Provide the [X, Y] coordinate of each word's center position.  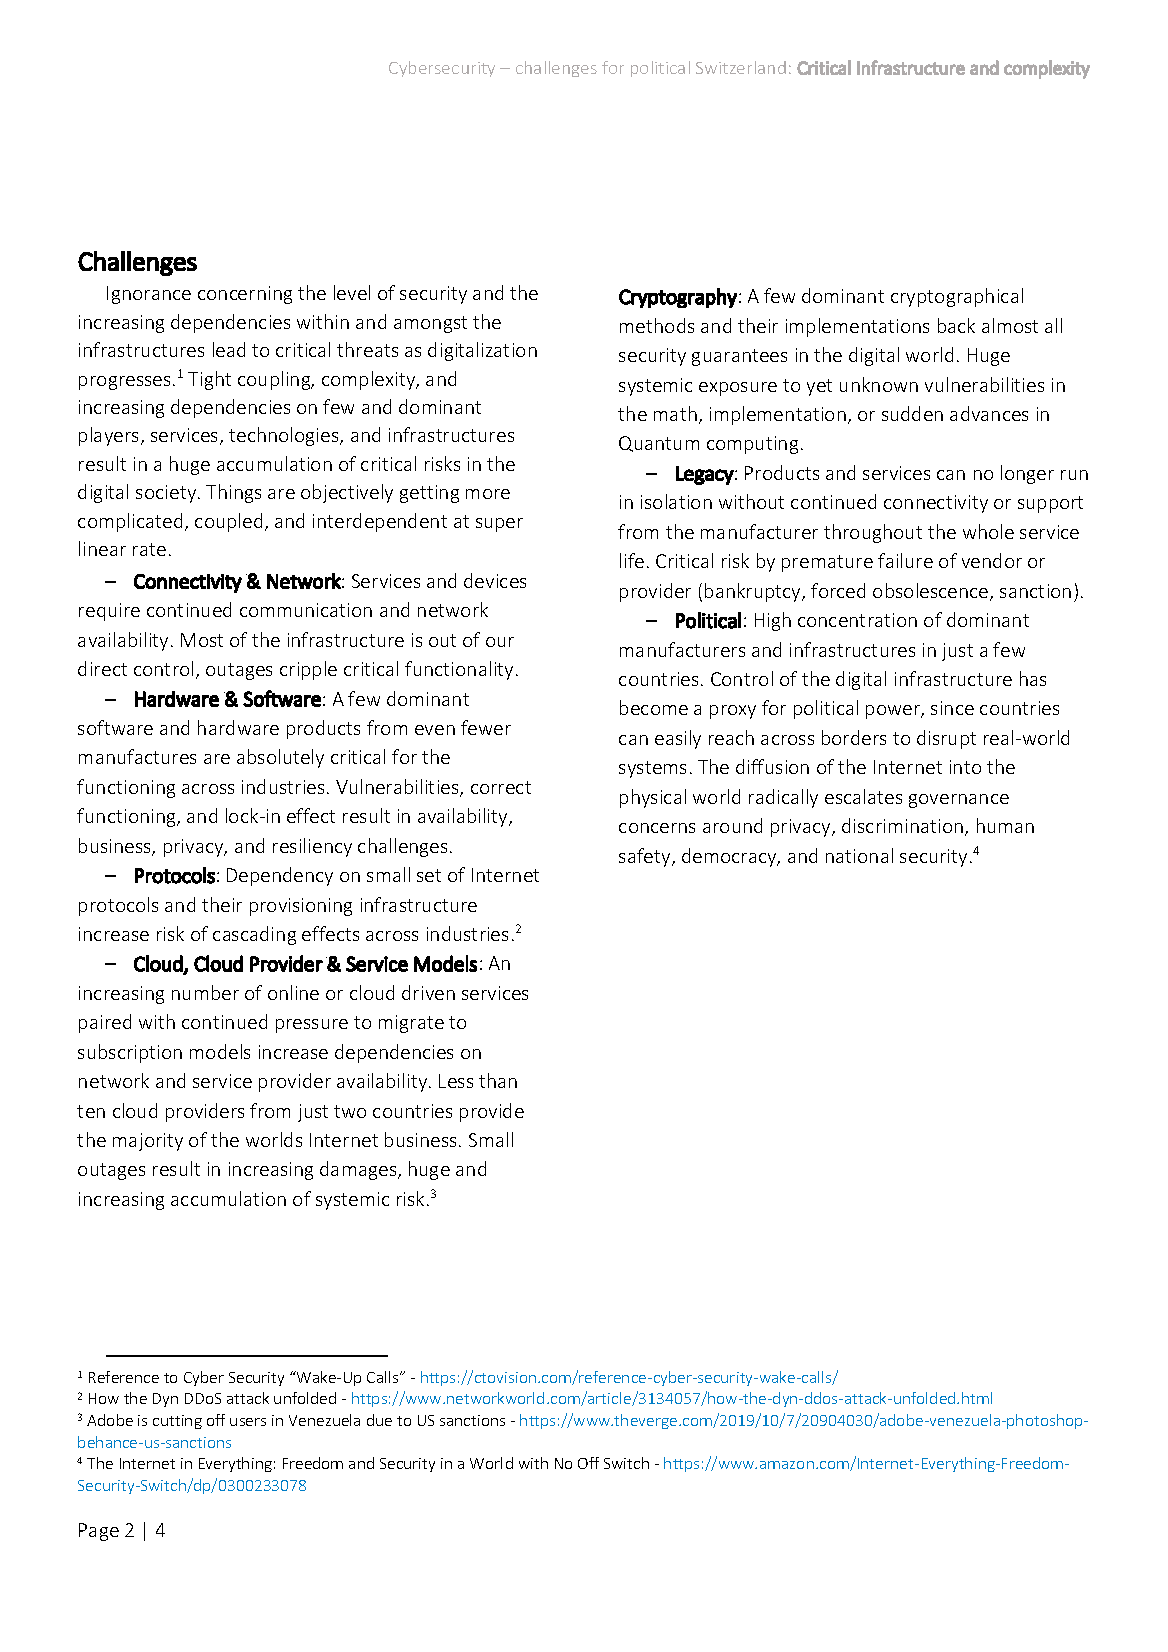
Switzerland [741, 67]
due [379, 1420]
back [956, 325]
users [248, 1422]
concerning [245, 295]
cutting [177, 1422]
